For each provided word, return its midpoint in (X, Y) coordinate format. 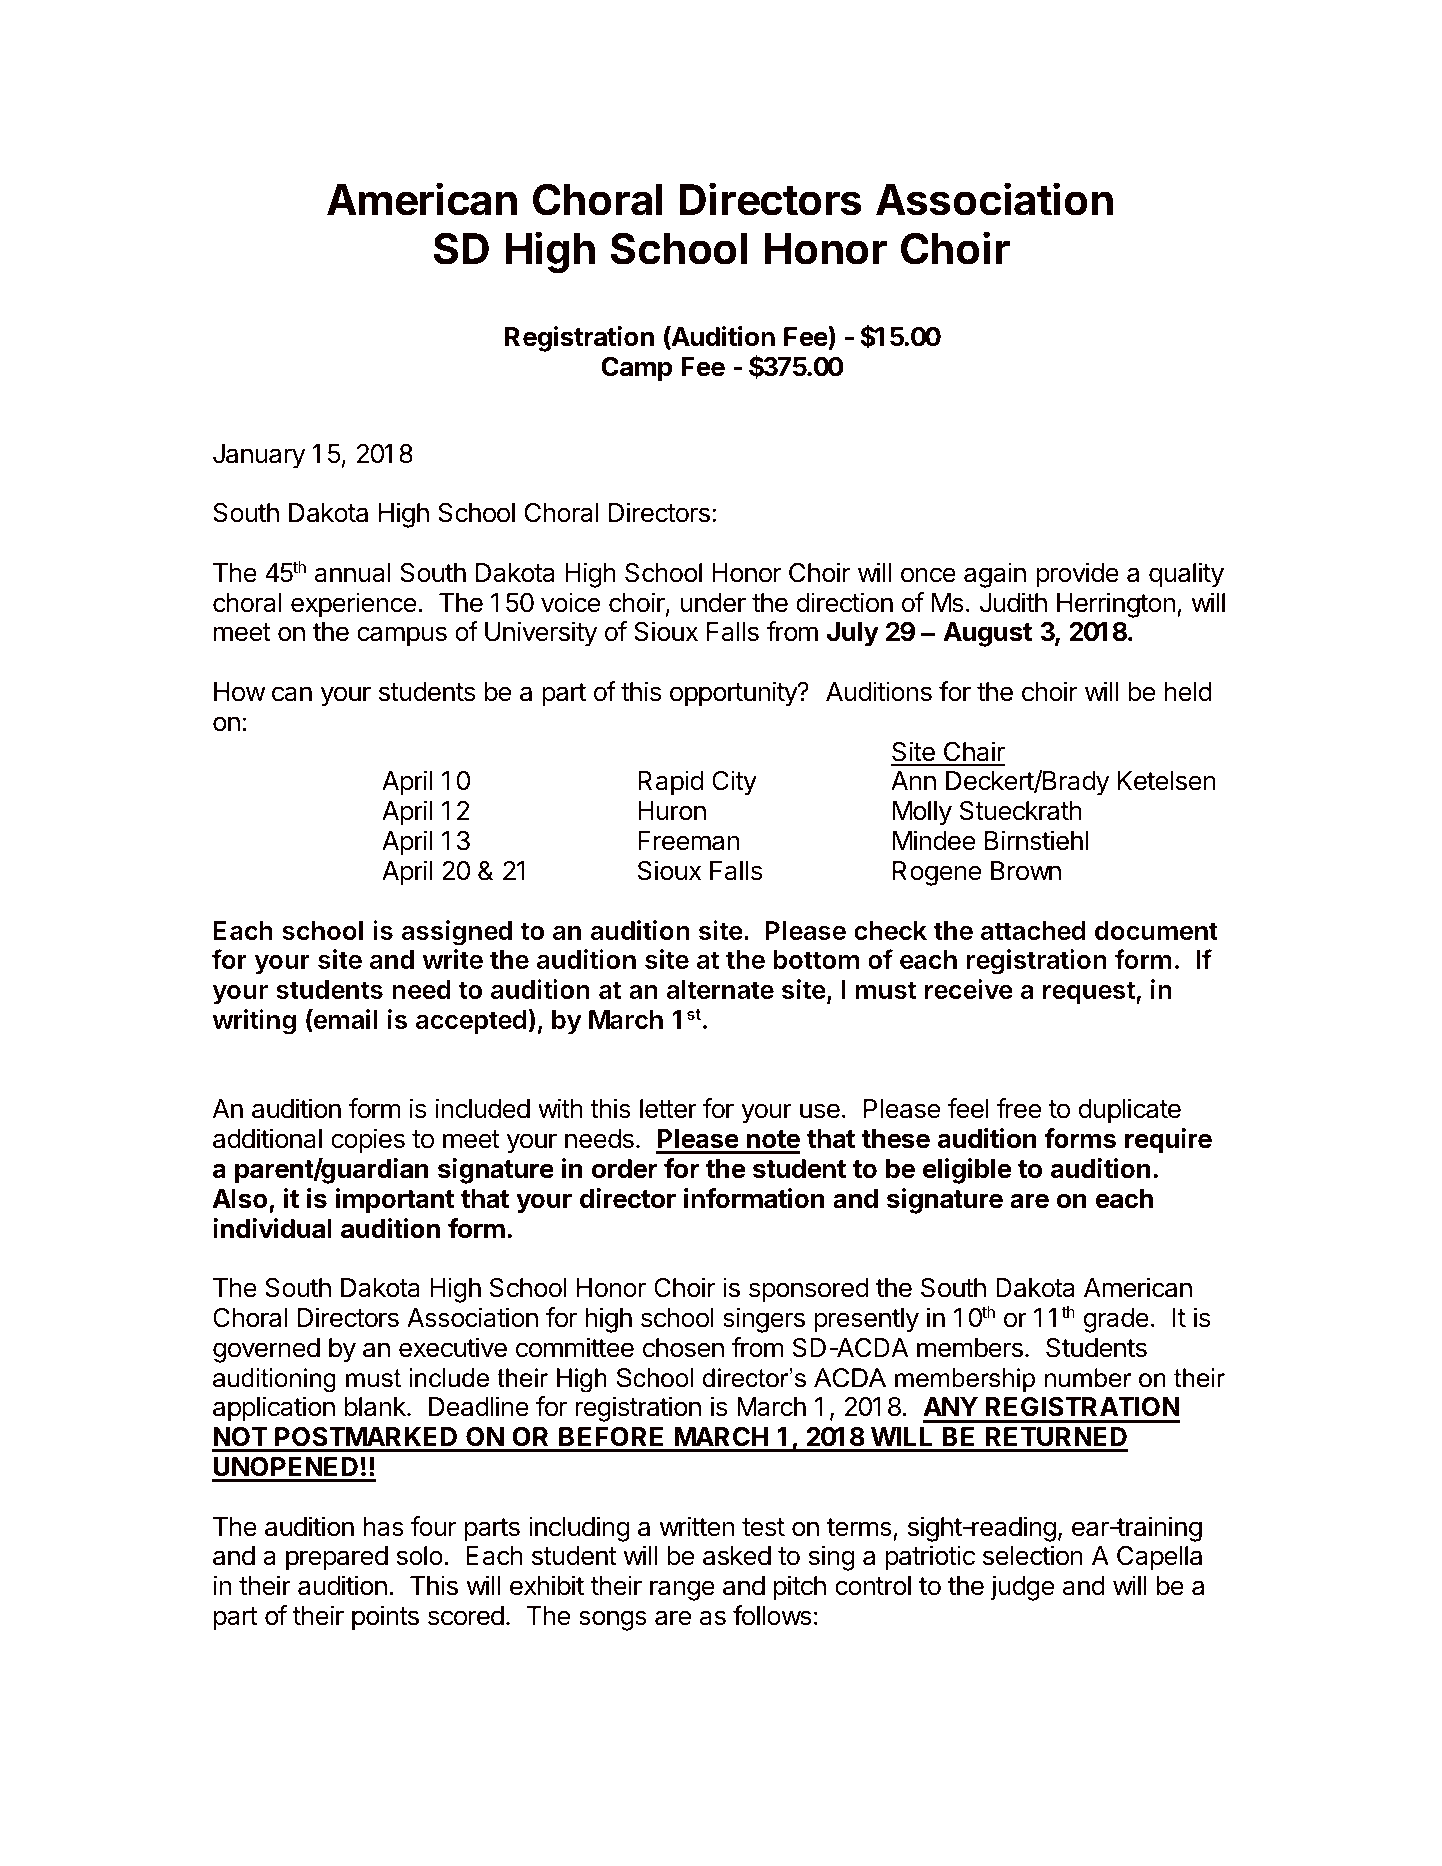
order (624, 1169)
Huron (672, 811)
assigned (456, 933)
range (682, 1590)
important (395, 1201)
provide (1077, 575)
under (713, 603)
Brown (1026, 871)
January (259, 456)
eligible (967, 1171)
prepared (337, 1558)
